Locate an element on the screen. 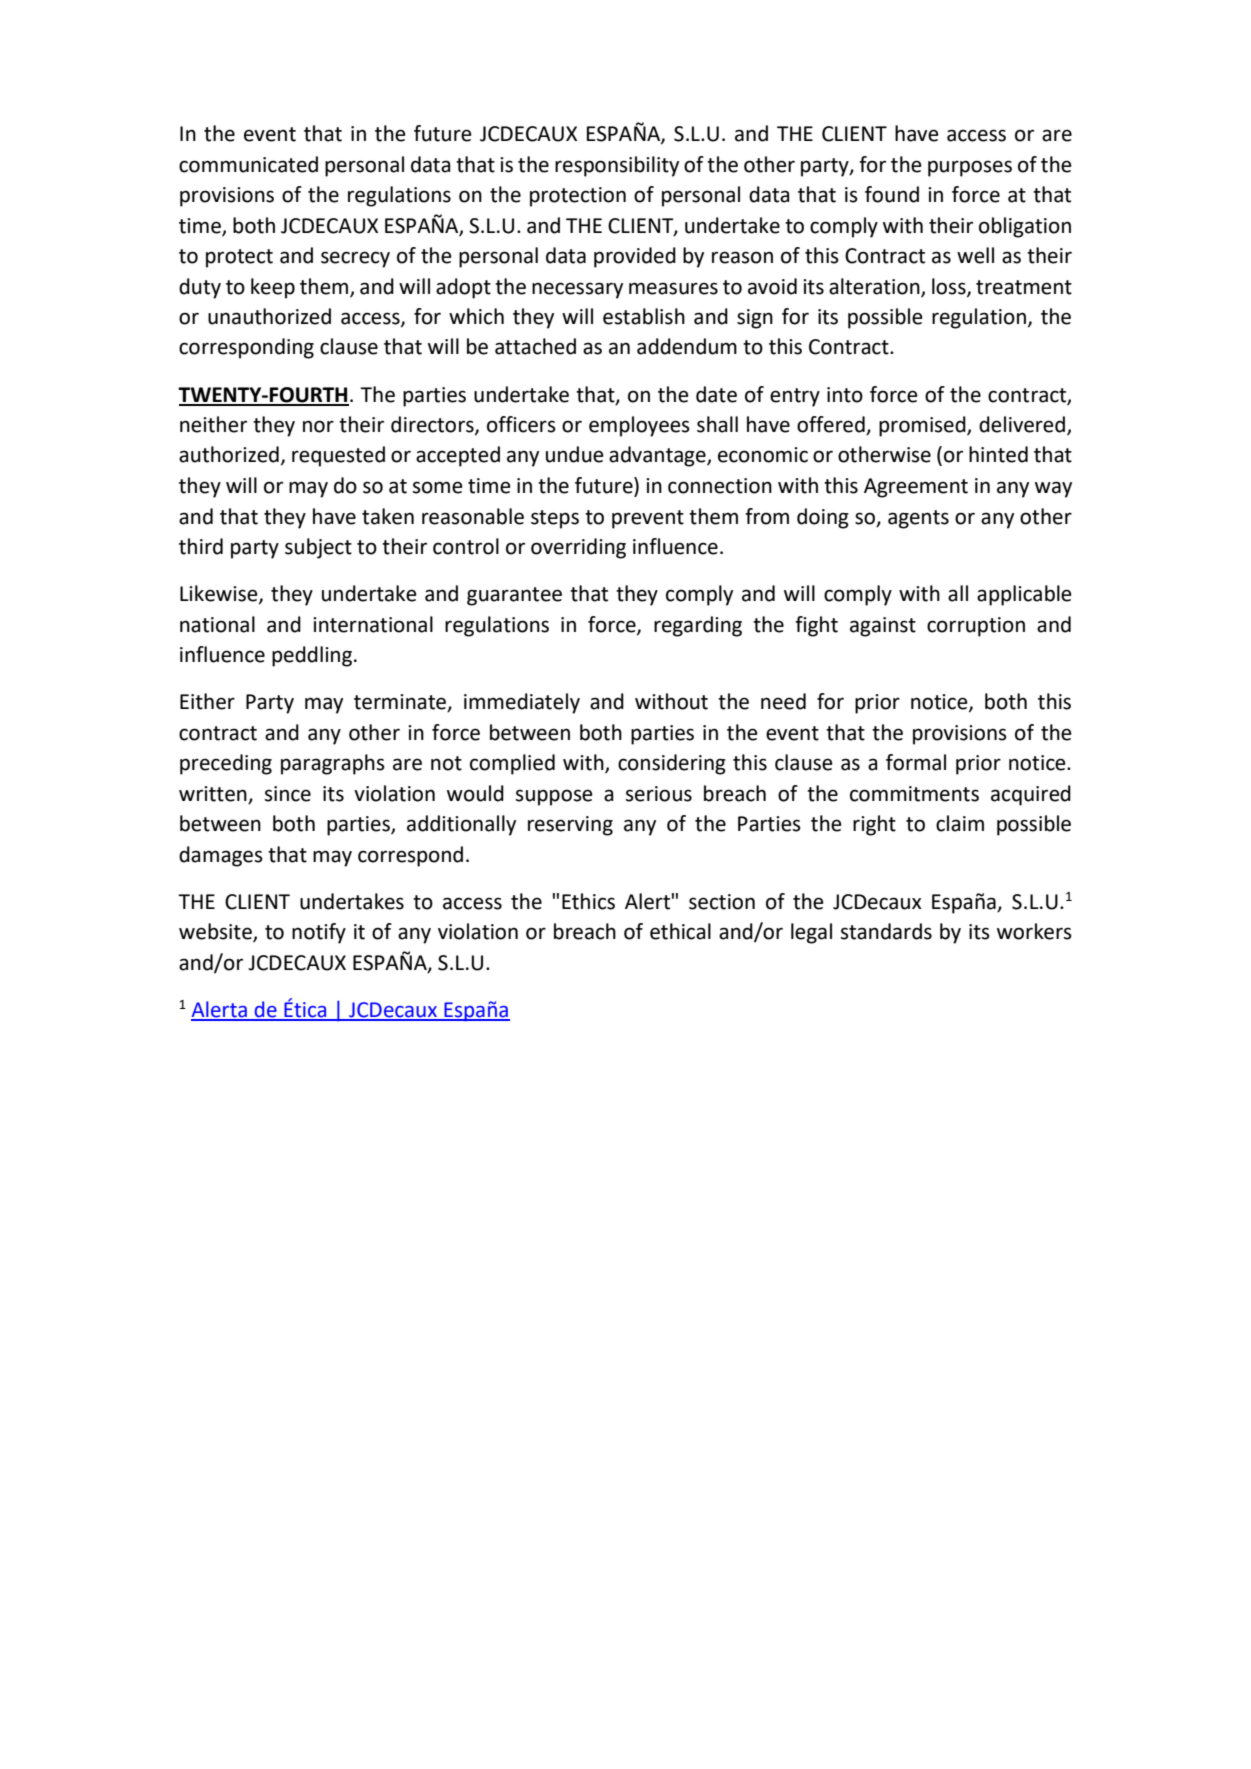 The width and height of the screenshot is (1251, 1769). agents is located at coordinates (918, 519).
